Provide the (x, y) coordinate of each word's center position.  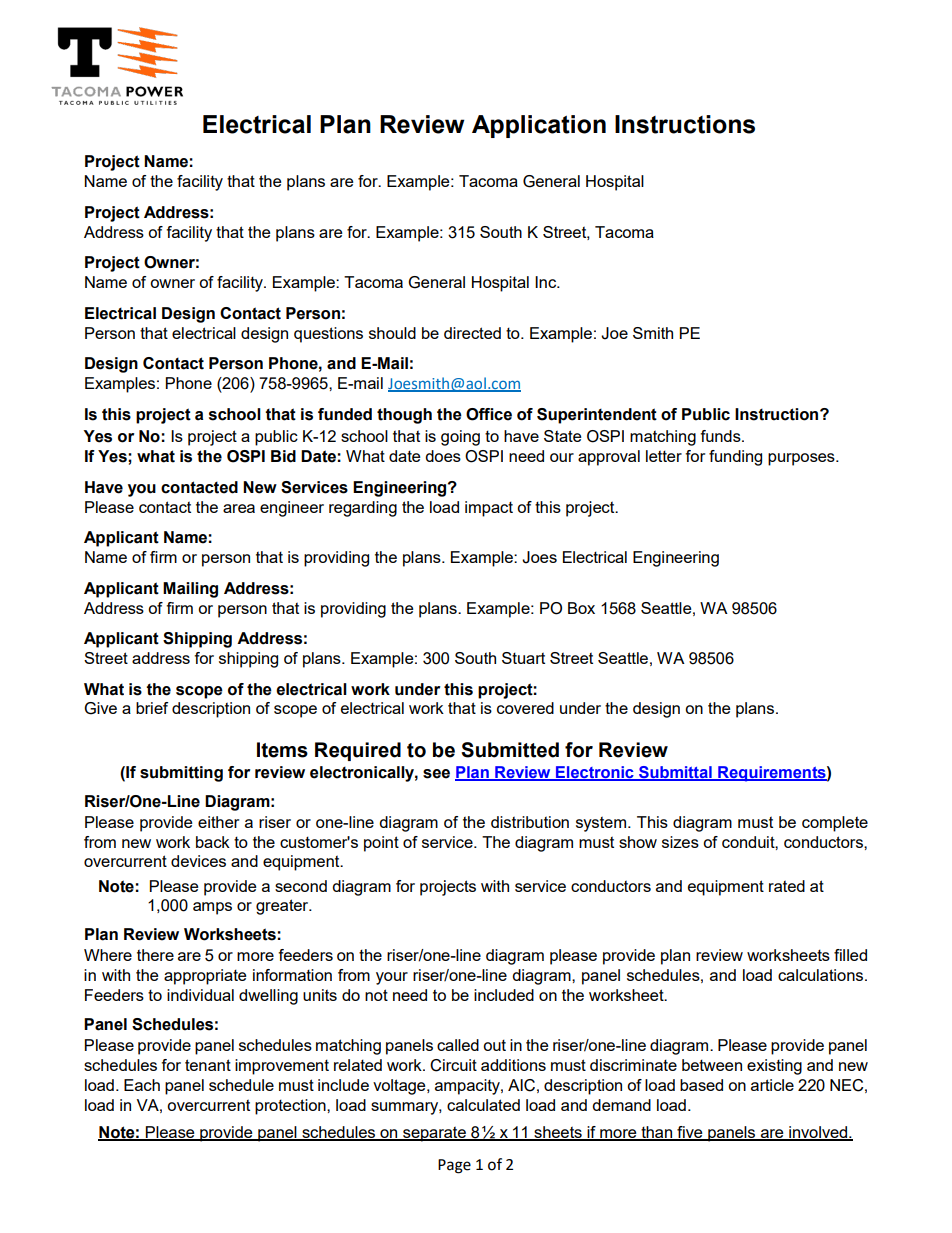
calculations (822, 975)
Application (539, 126)
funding (735, 458)
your (392, 978)
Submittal (675, 773)
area (239, 508)
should (392, 333)
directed (472, 333)
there (155, 955)
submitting (181, 774)
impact (489, 509)
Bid (283, 456)
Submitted (510, 750)
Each (142, 1085)
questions (328, 335)
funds (721, 436)
